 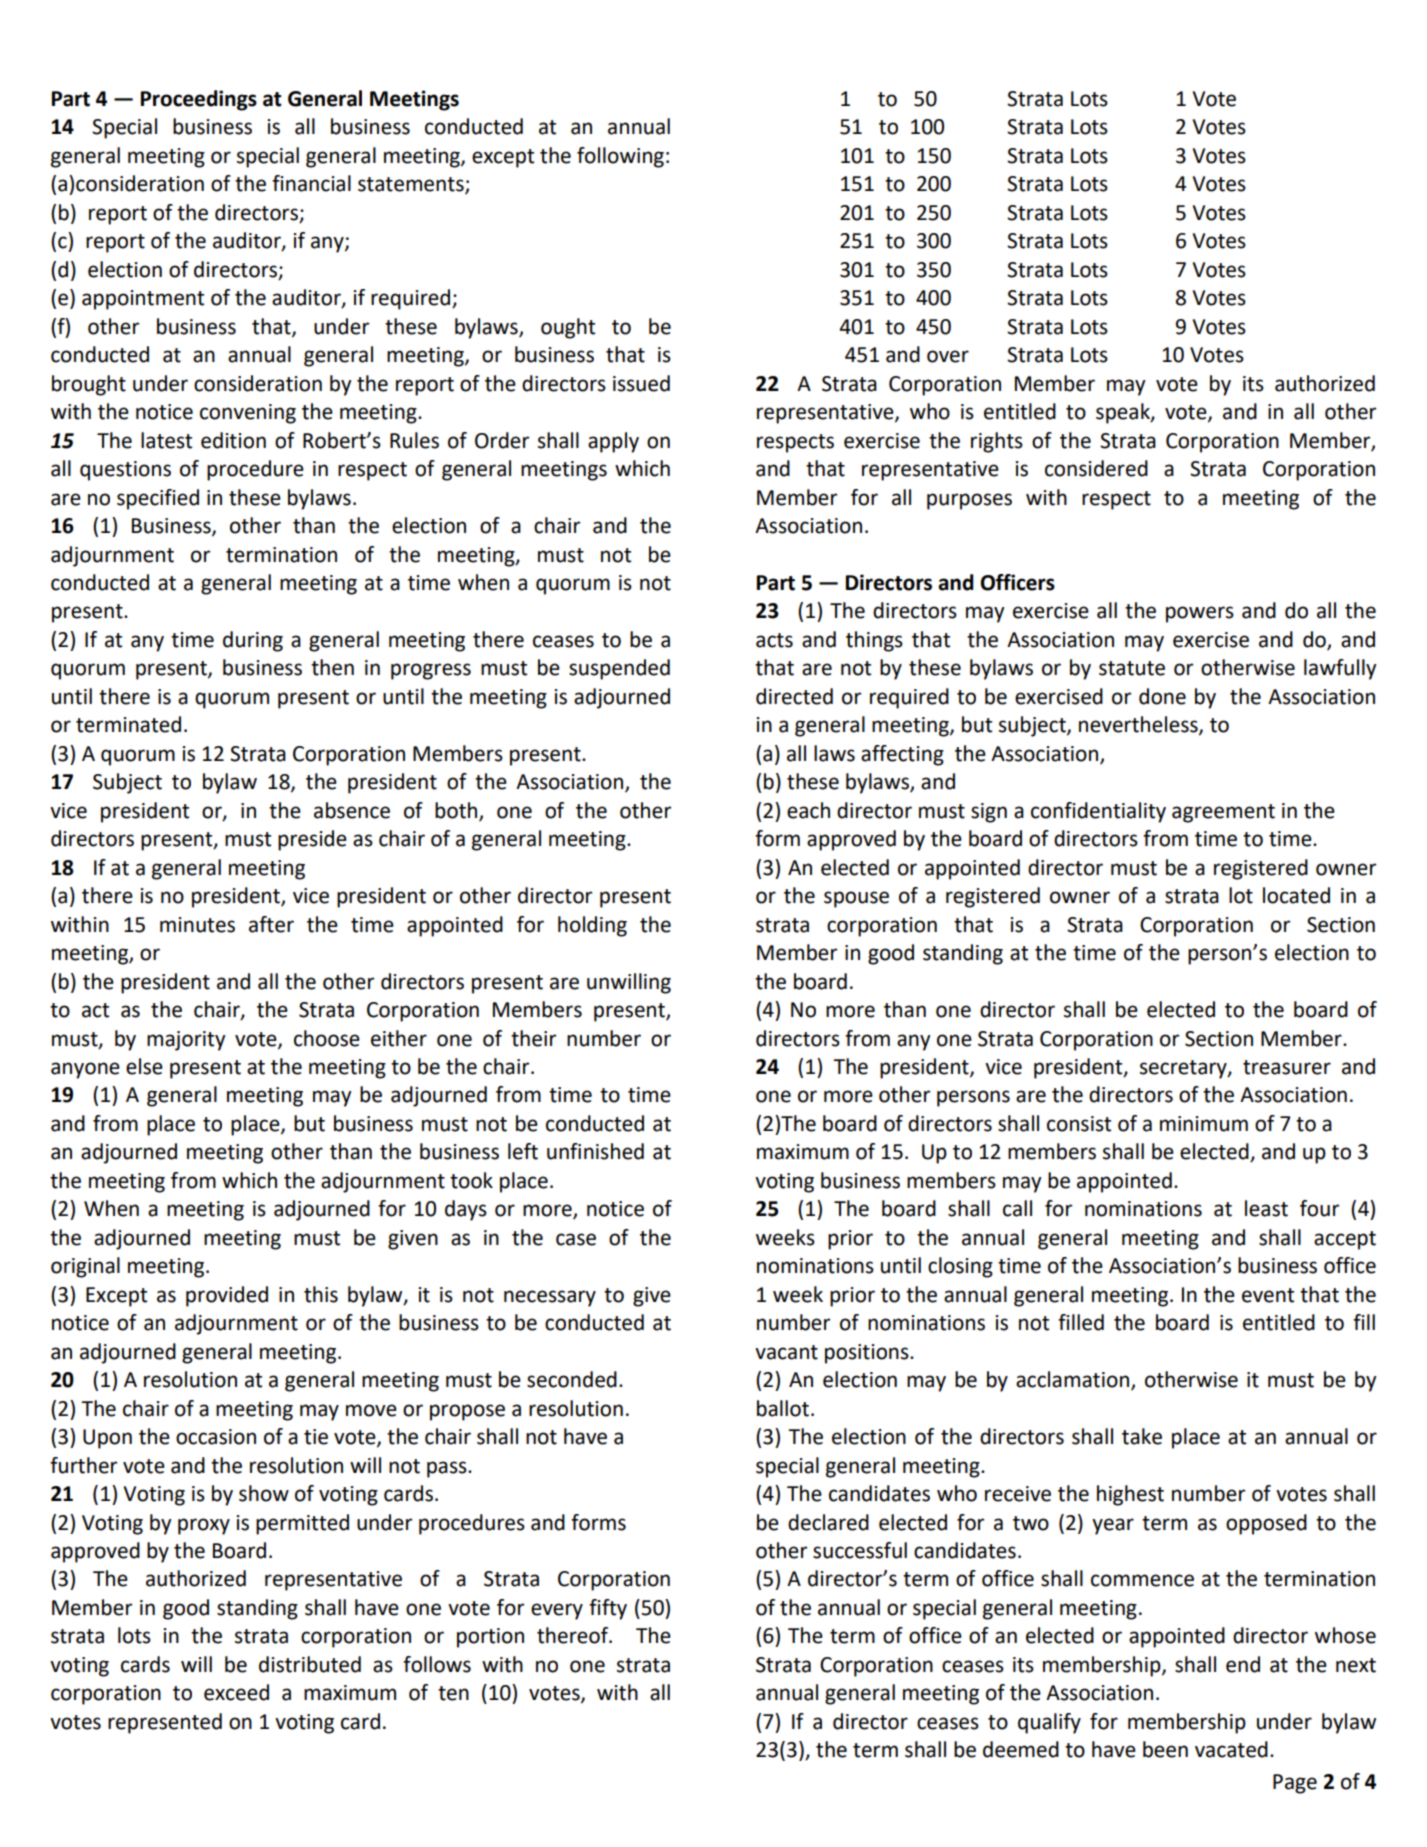 What do you see at coordinates (1096, 468) in the document?
I see `considered` at bounding box center [1096, 468].
